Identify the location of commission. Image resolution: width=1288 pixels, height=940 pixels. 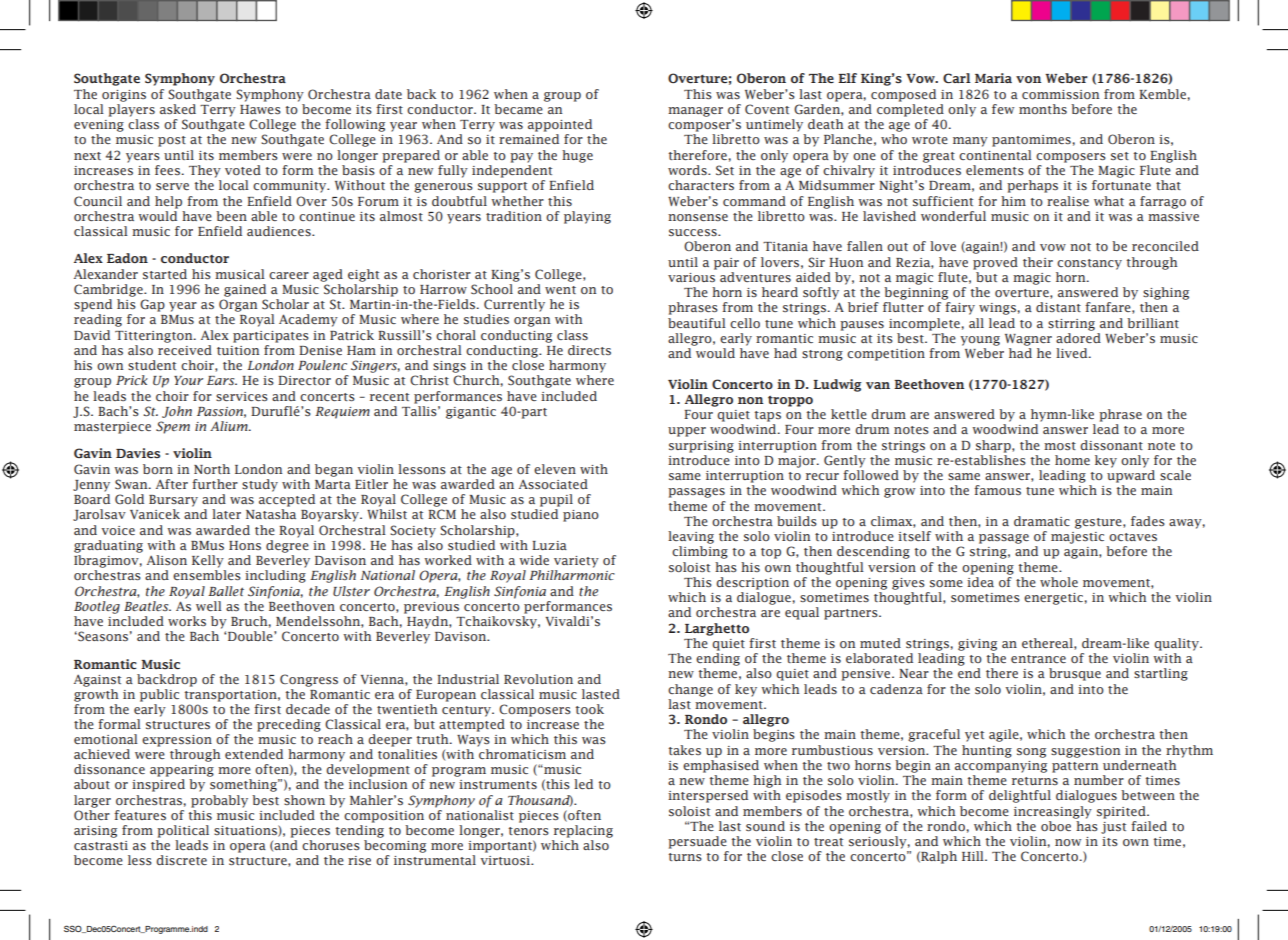
(1060, 94).
